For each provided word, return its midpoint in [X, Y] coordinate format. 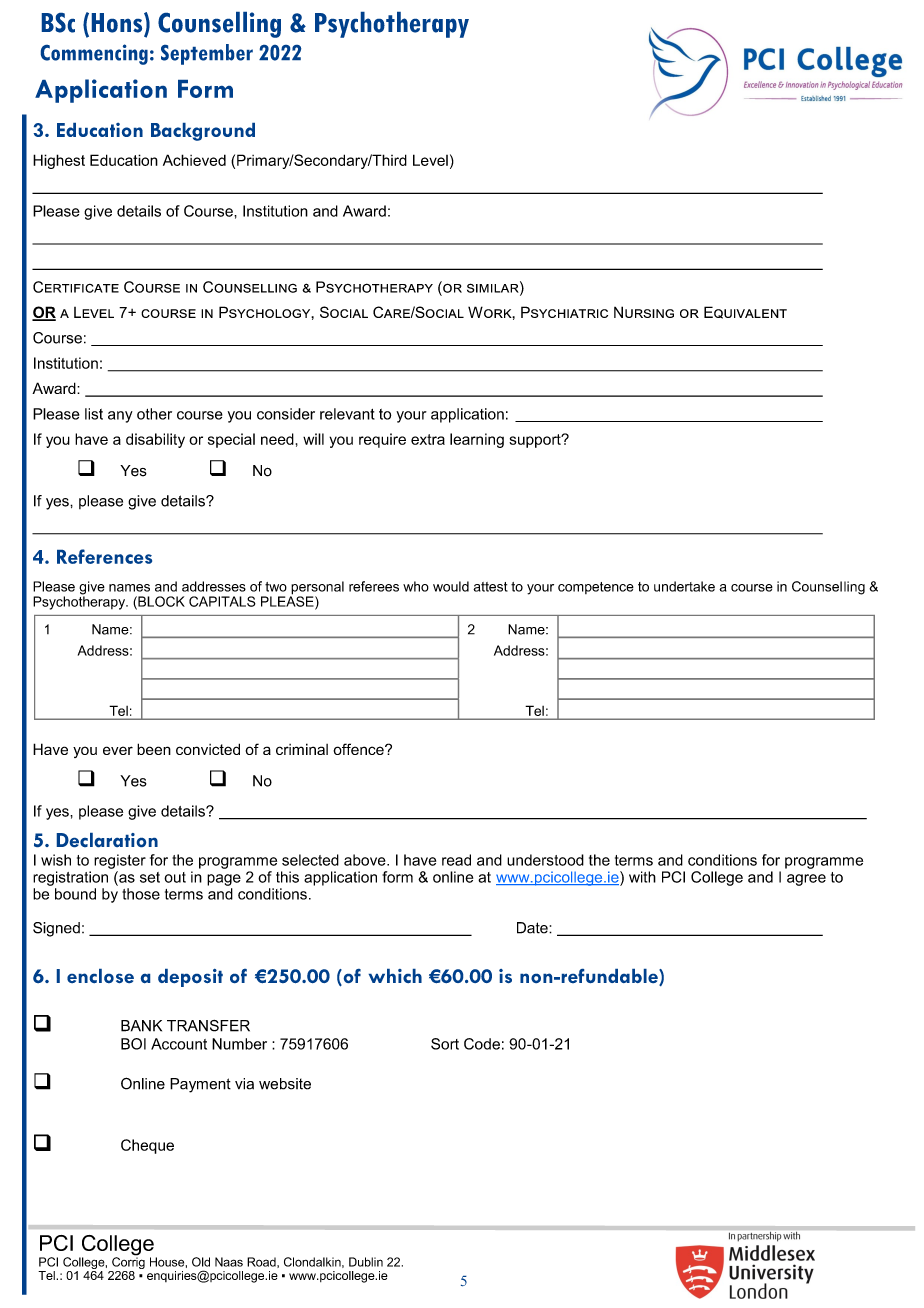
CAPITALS [222, 601]
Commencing [94, 54]
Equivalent [745, 312]
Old [201, 1262]
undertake [684, 586]
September [207, 54]
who [416, 586]
